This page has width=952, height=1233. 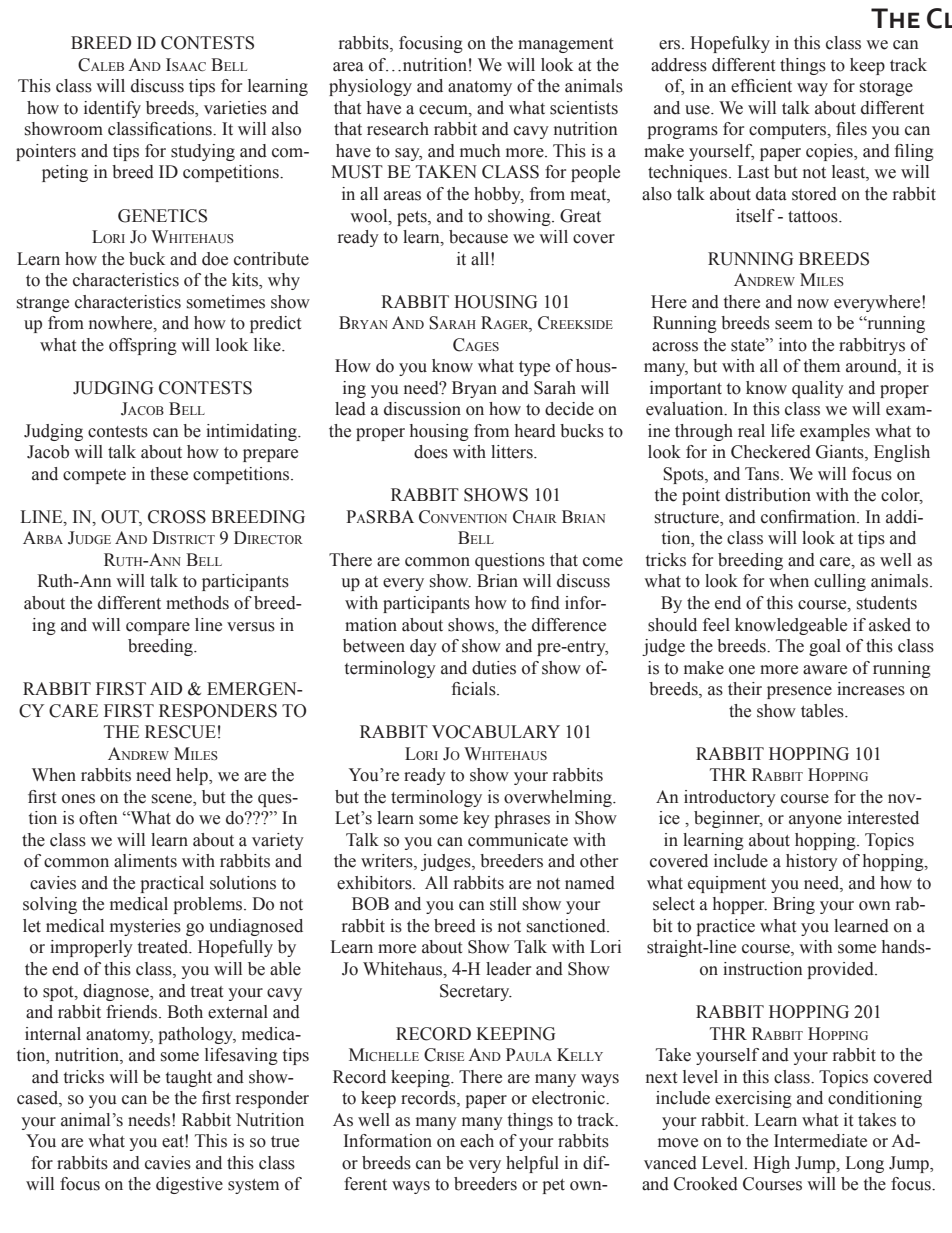 I want to click on digestive, so click(x=189, y=1185).
